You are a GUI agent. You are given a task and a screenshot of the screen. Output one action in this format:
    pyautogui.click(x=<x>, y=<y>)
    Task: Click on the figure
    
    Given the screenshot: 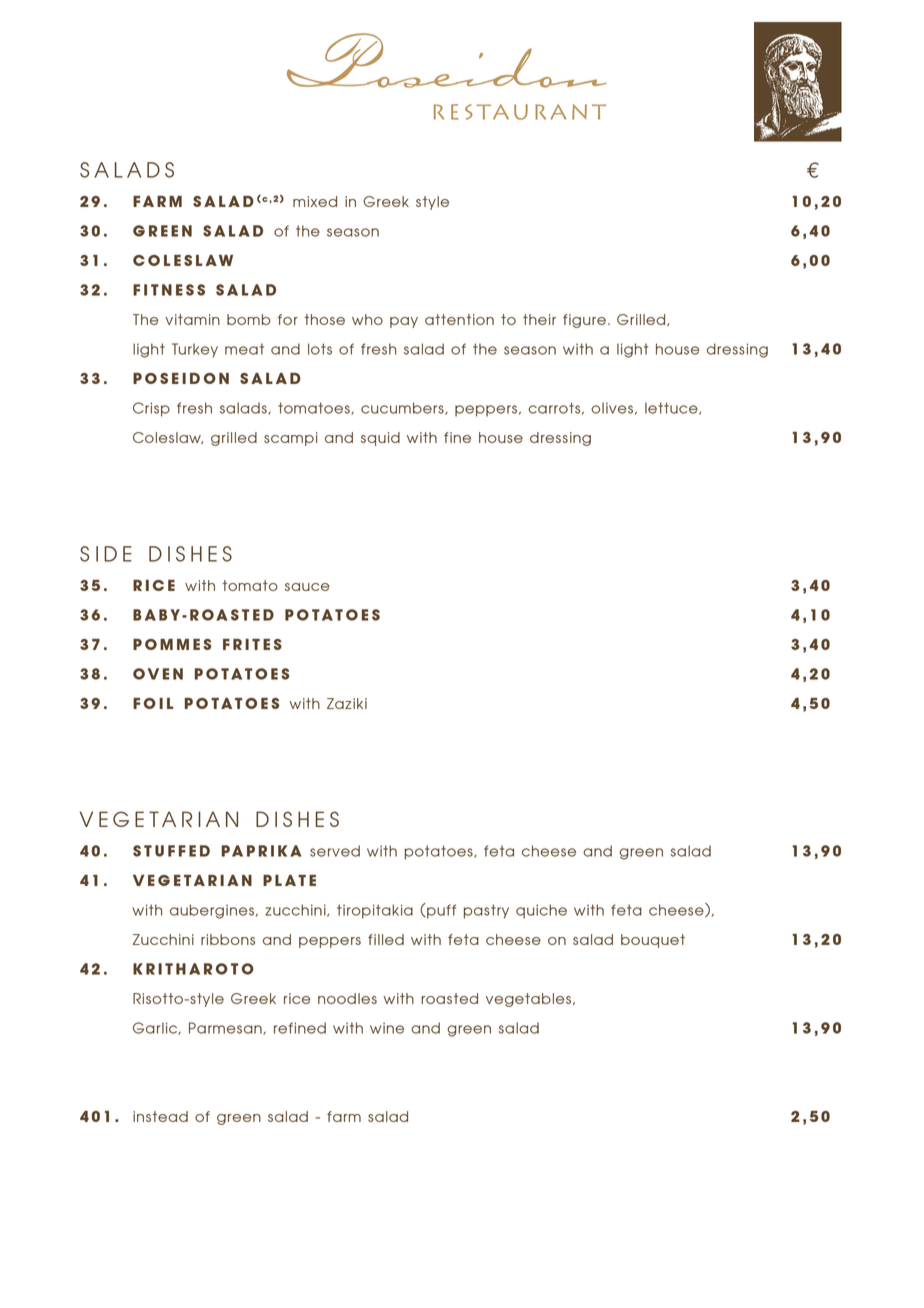 What is the action you would take?
    pyautogui.click(x=584, y=321)
